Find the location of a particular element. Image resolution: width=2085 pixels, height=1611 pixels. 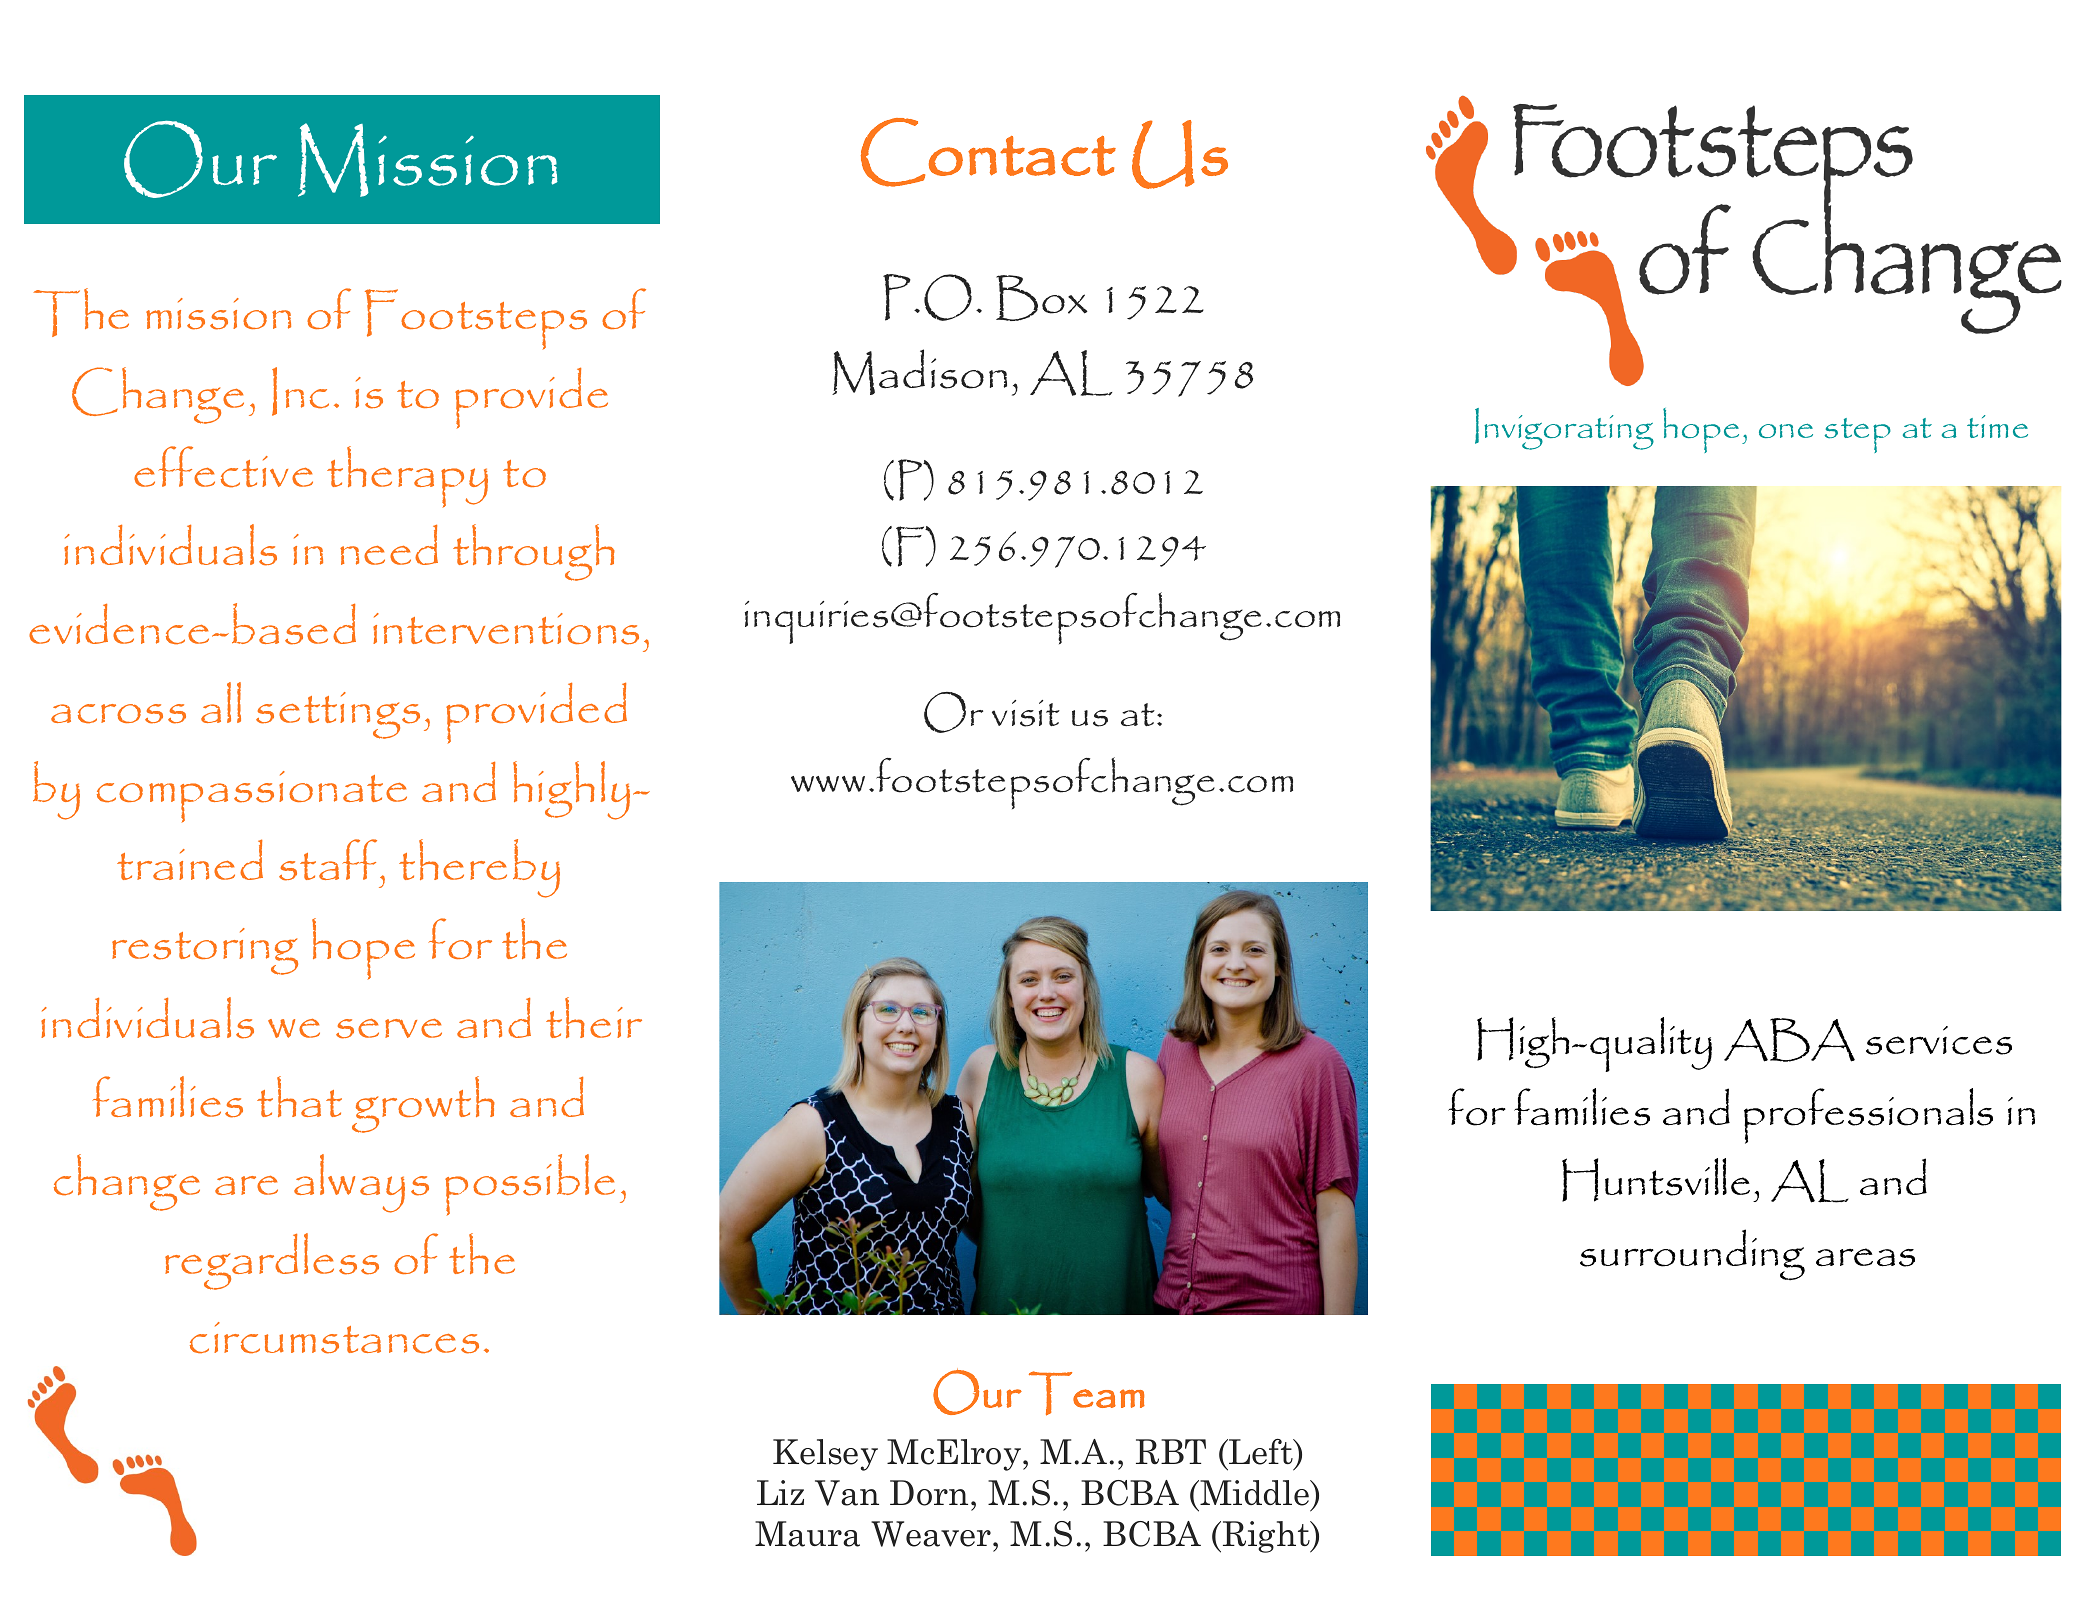

visit is located at coordinates (1026, 713).
